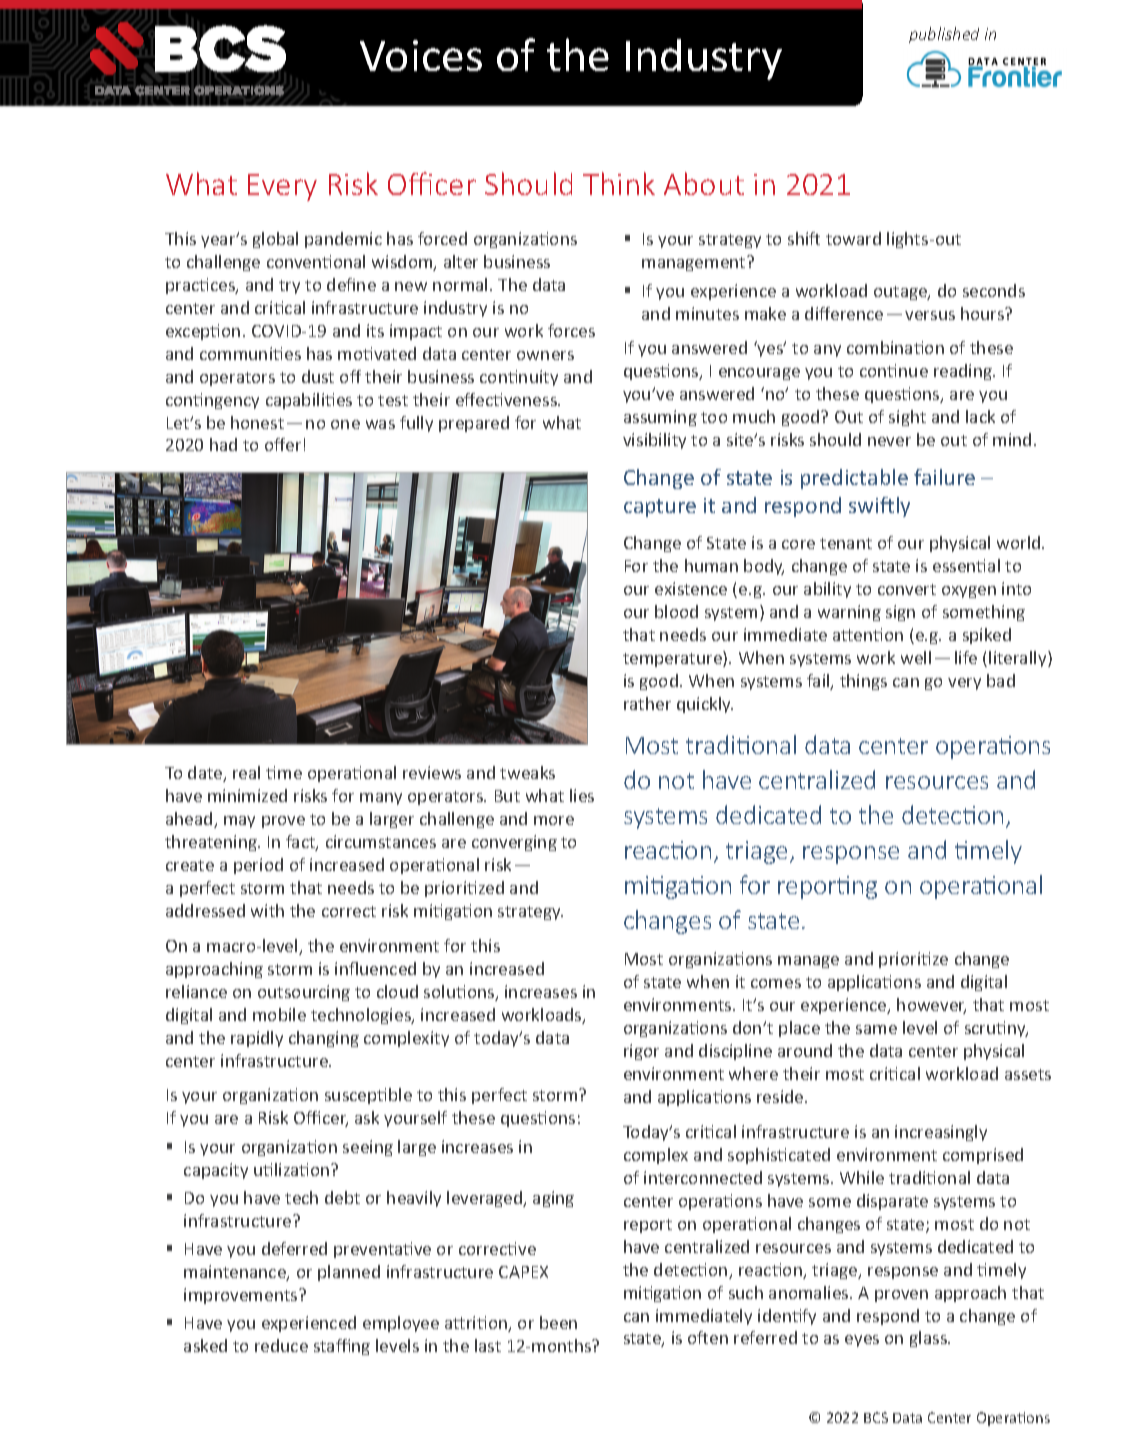  What do you see at coordinates (619, 183) in the screenshot?
I see `Think` at bounding box center [619, 183].
